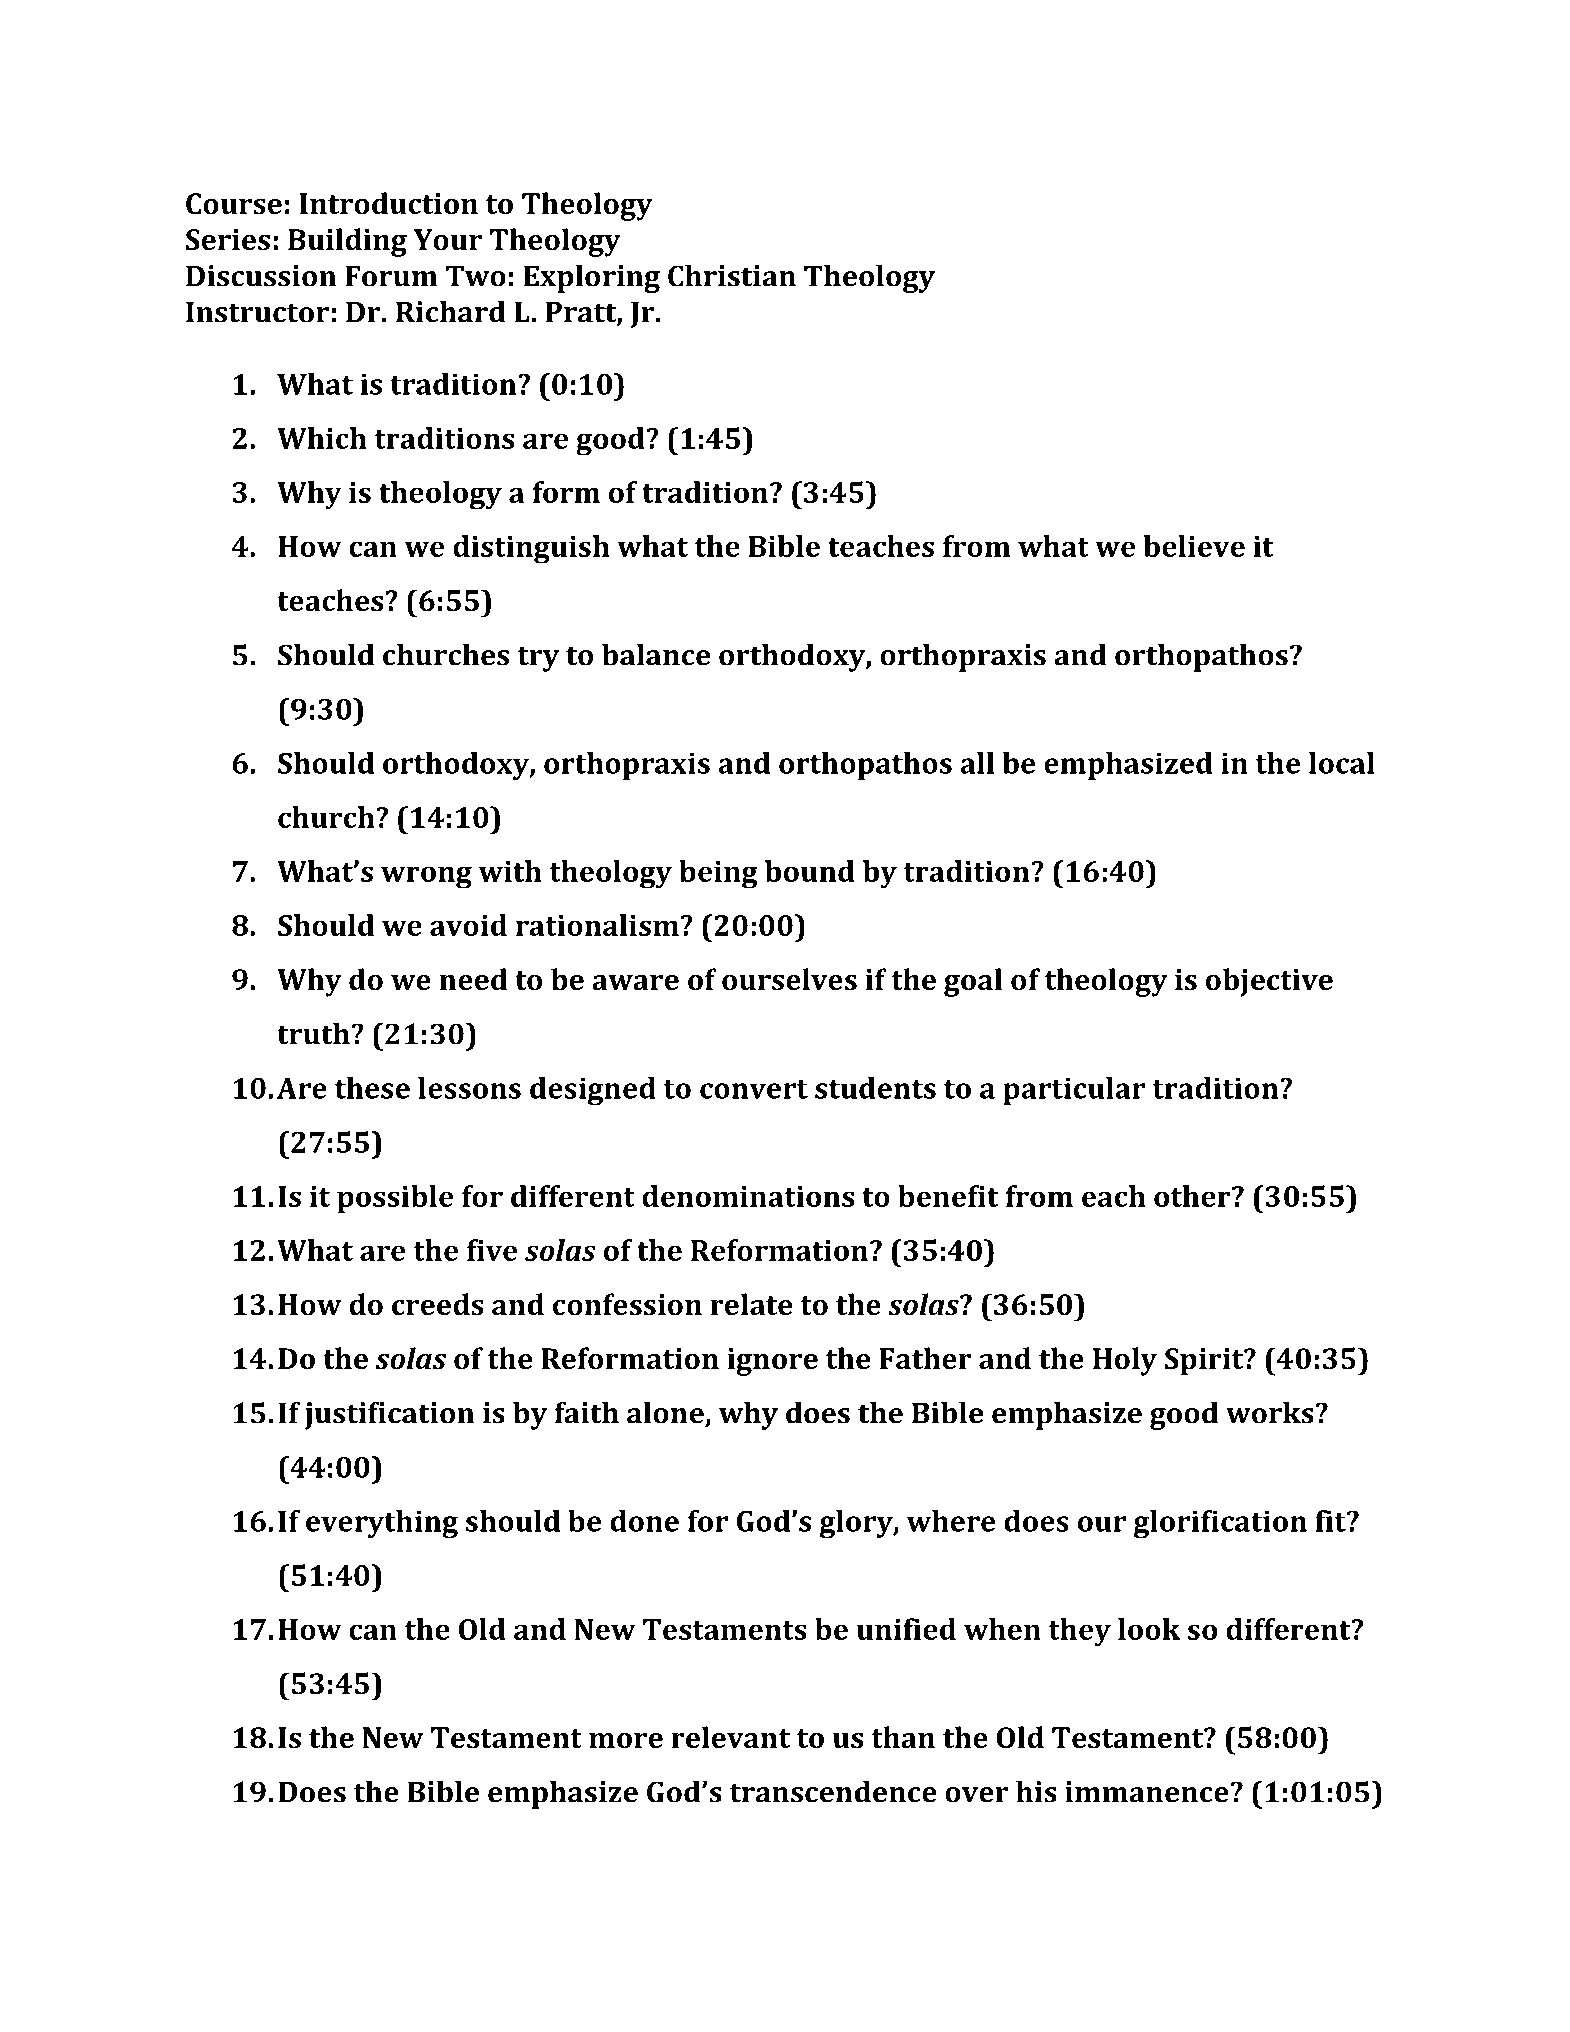  Describe the element at coordinates (748, 1196) in the image. I see `denominations` at that location.
